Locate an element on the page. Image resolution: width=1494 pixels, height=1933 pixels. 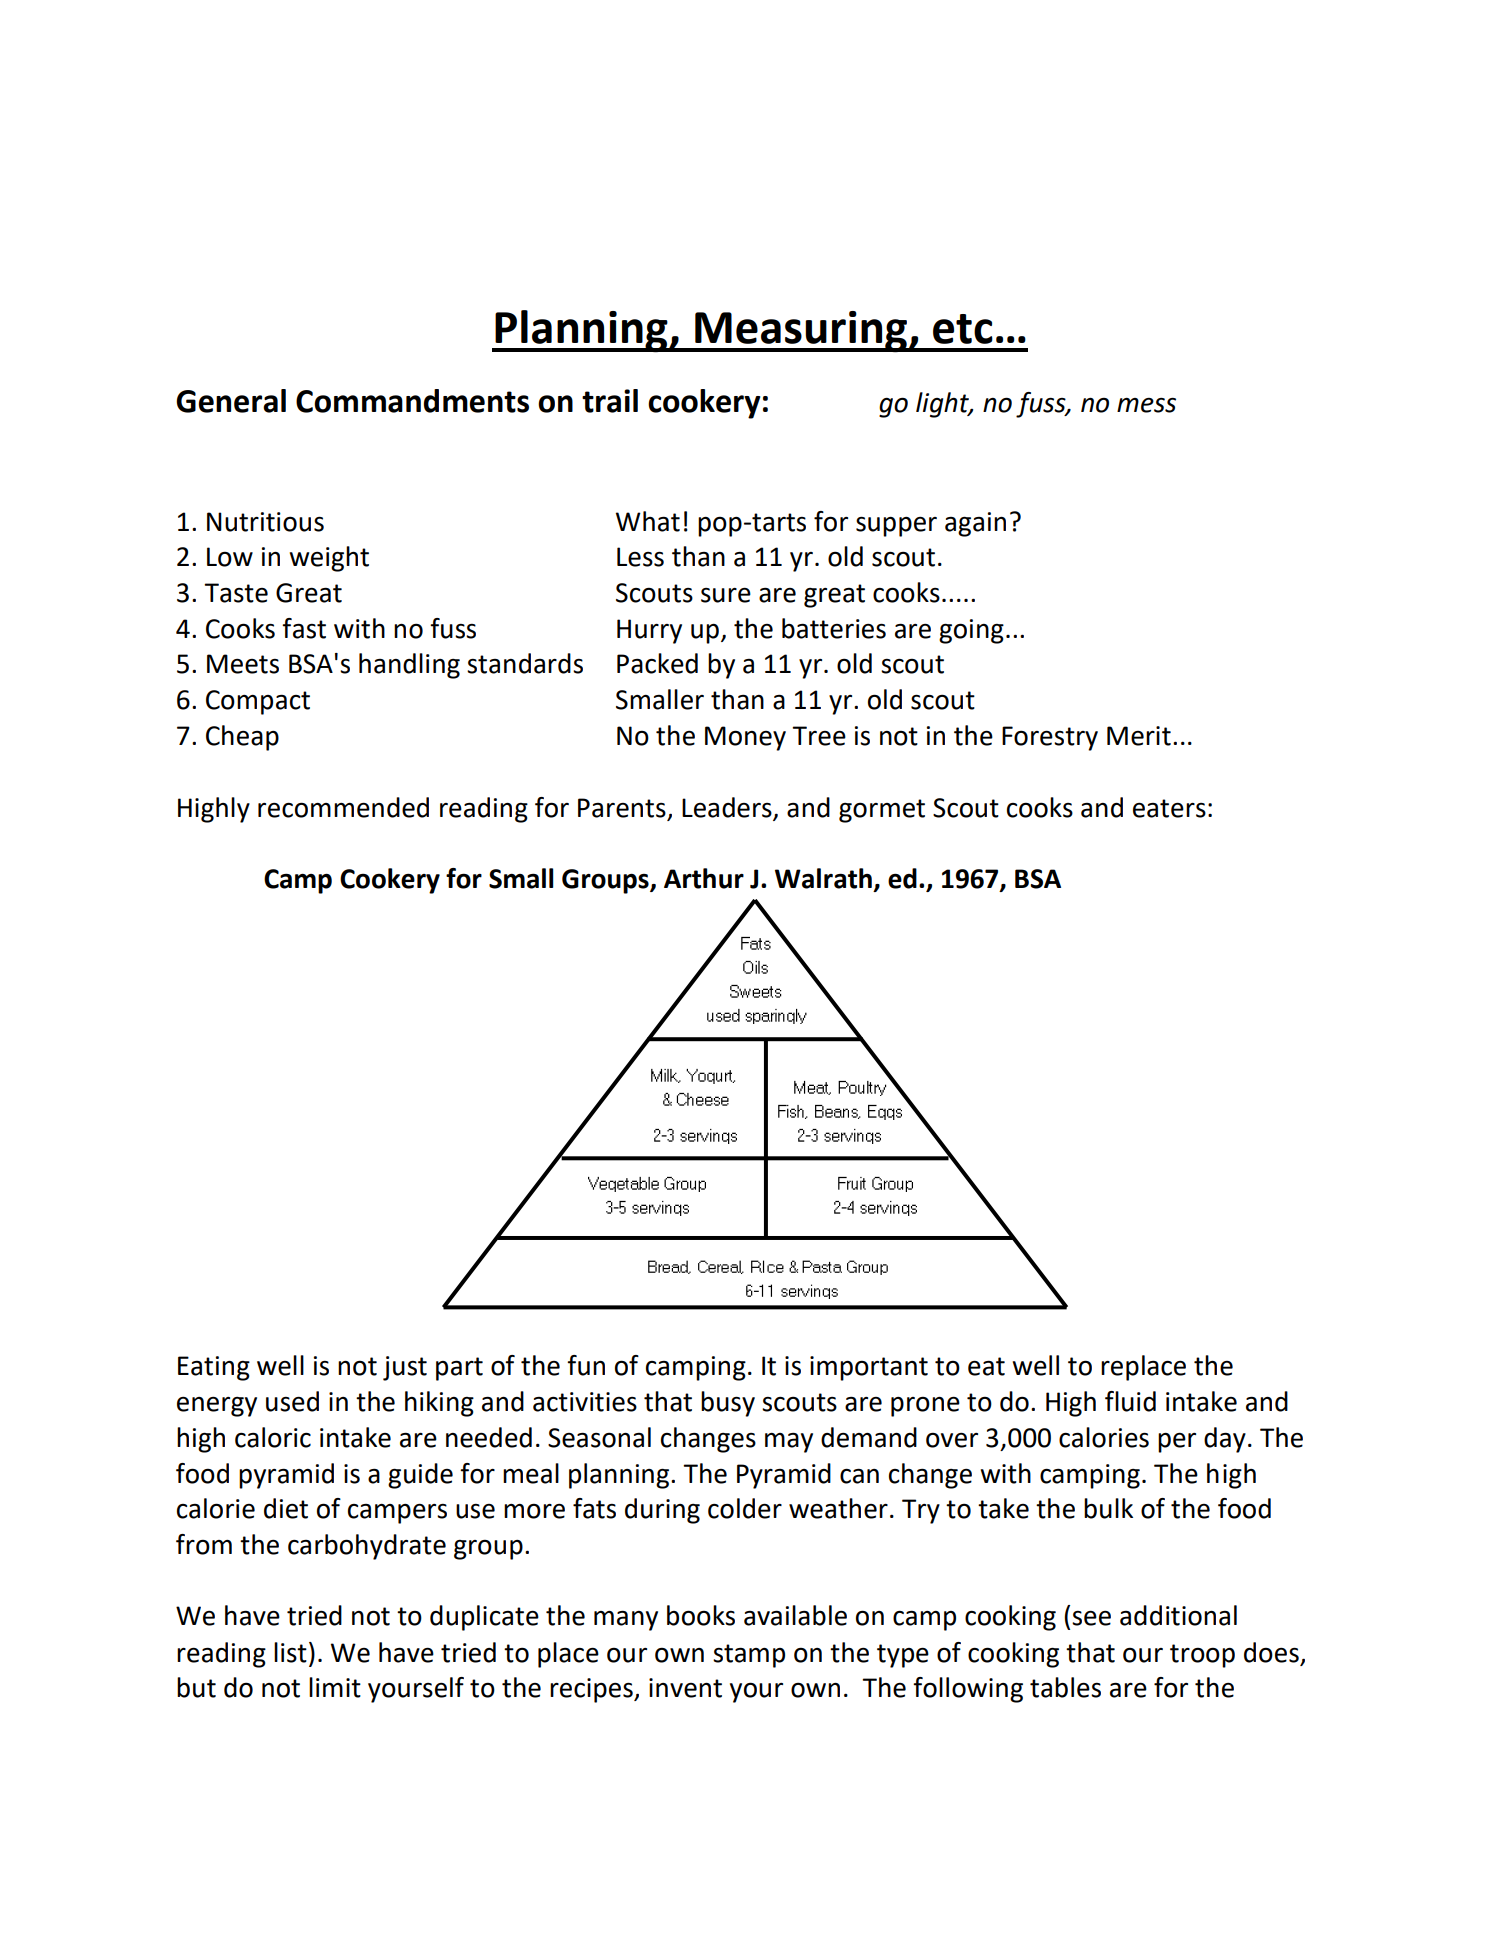
just is located at coordinates (405, 1368).
